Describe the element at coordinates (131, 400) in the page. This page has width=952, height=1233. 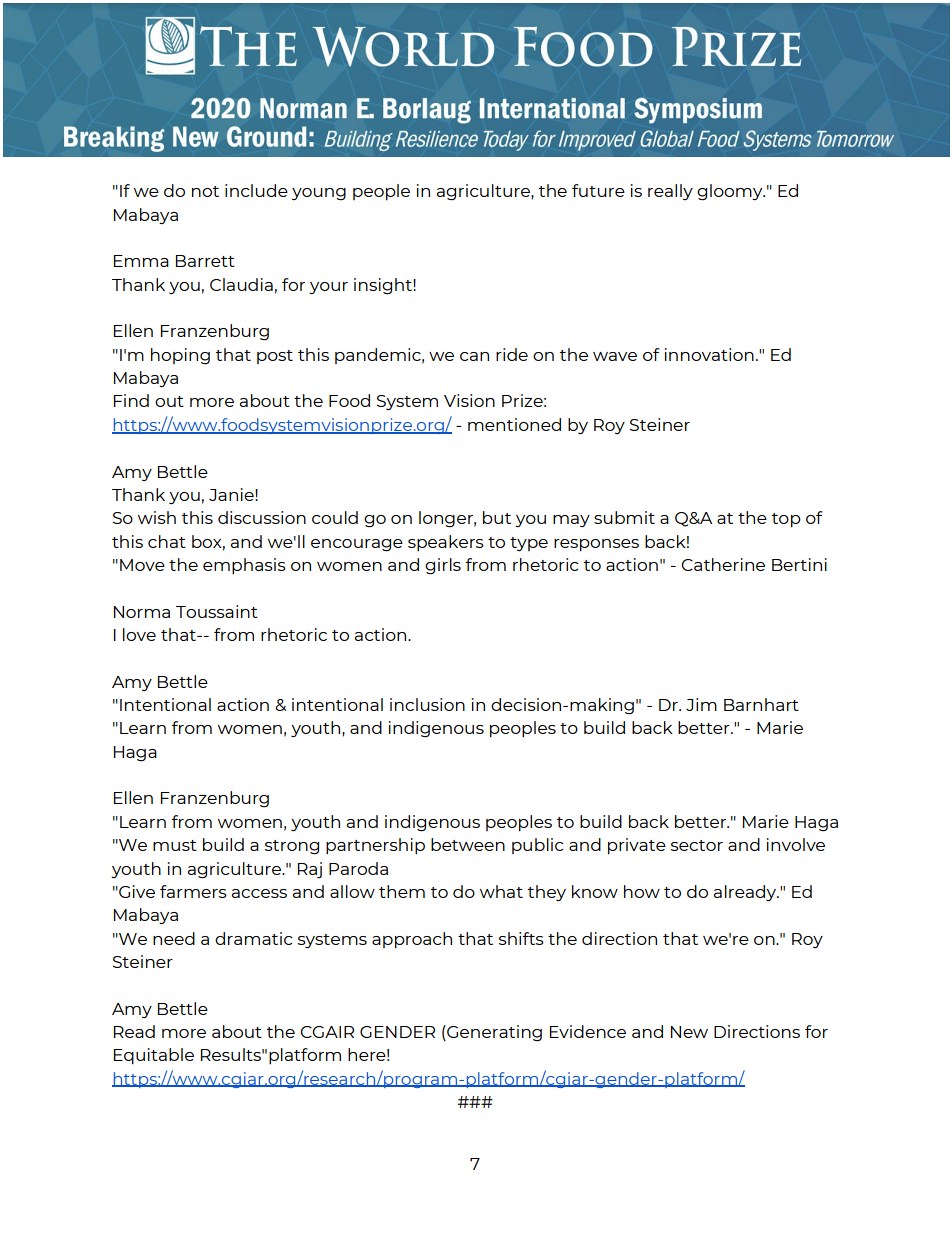
I see `Find` at that location.
